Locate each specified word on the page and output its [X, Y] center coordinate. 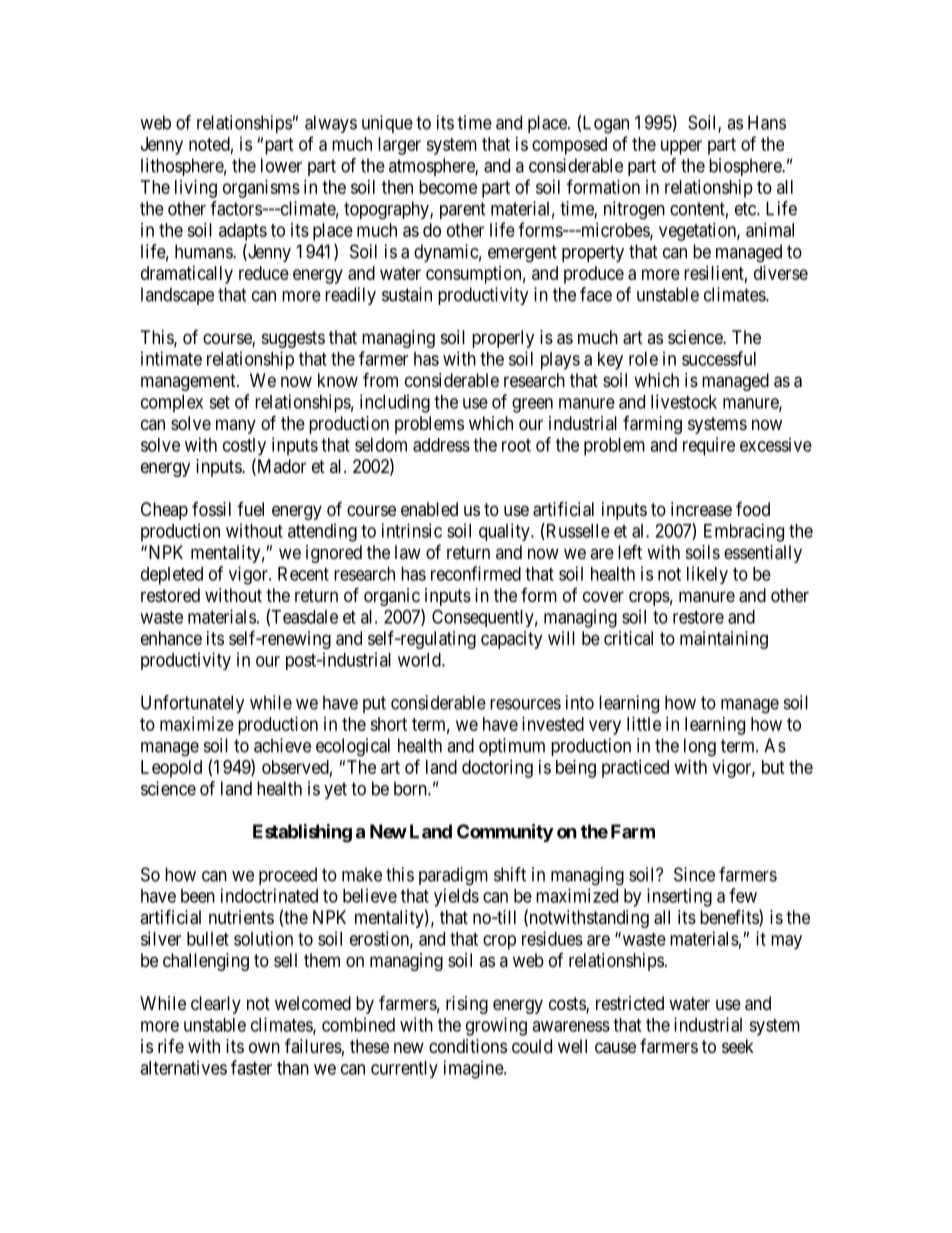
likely [707, 575]
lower [281, 165]
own [264, 1047]
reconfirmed [476, 573]
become [448, 187]
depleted [172, 576]
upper [681, 147]
